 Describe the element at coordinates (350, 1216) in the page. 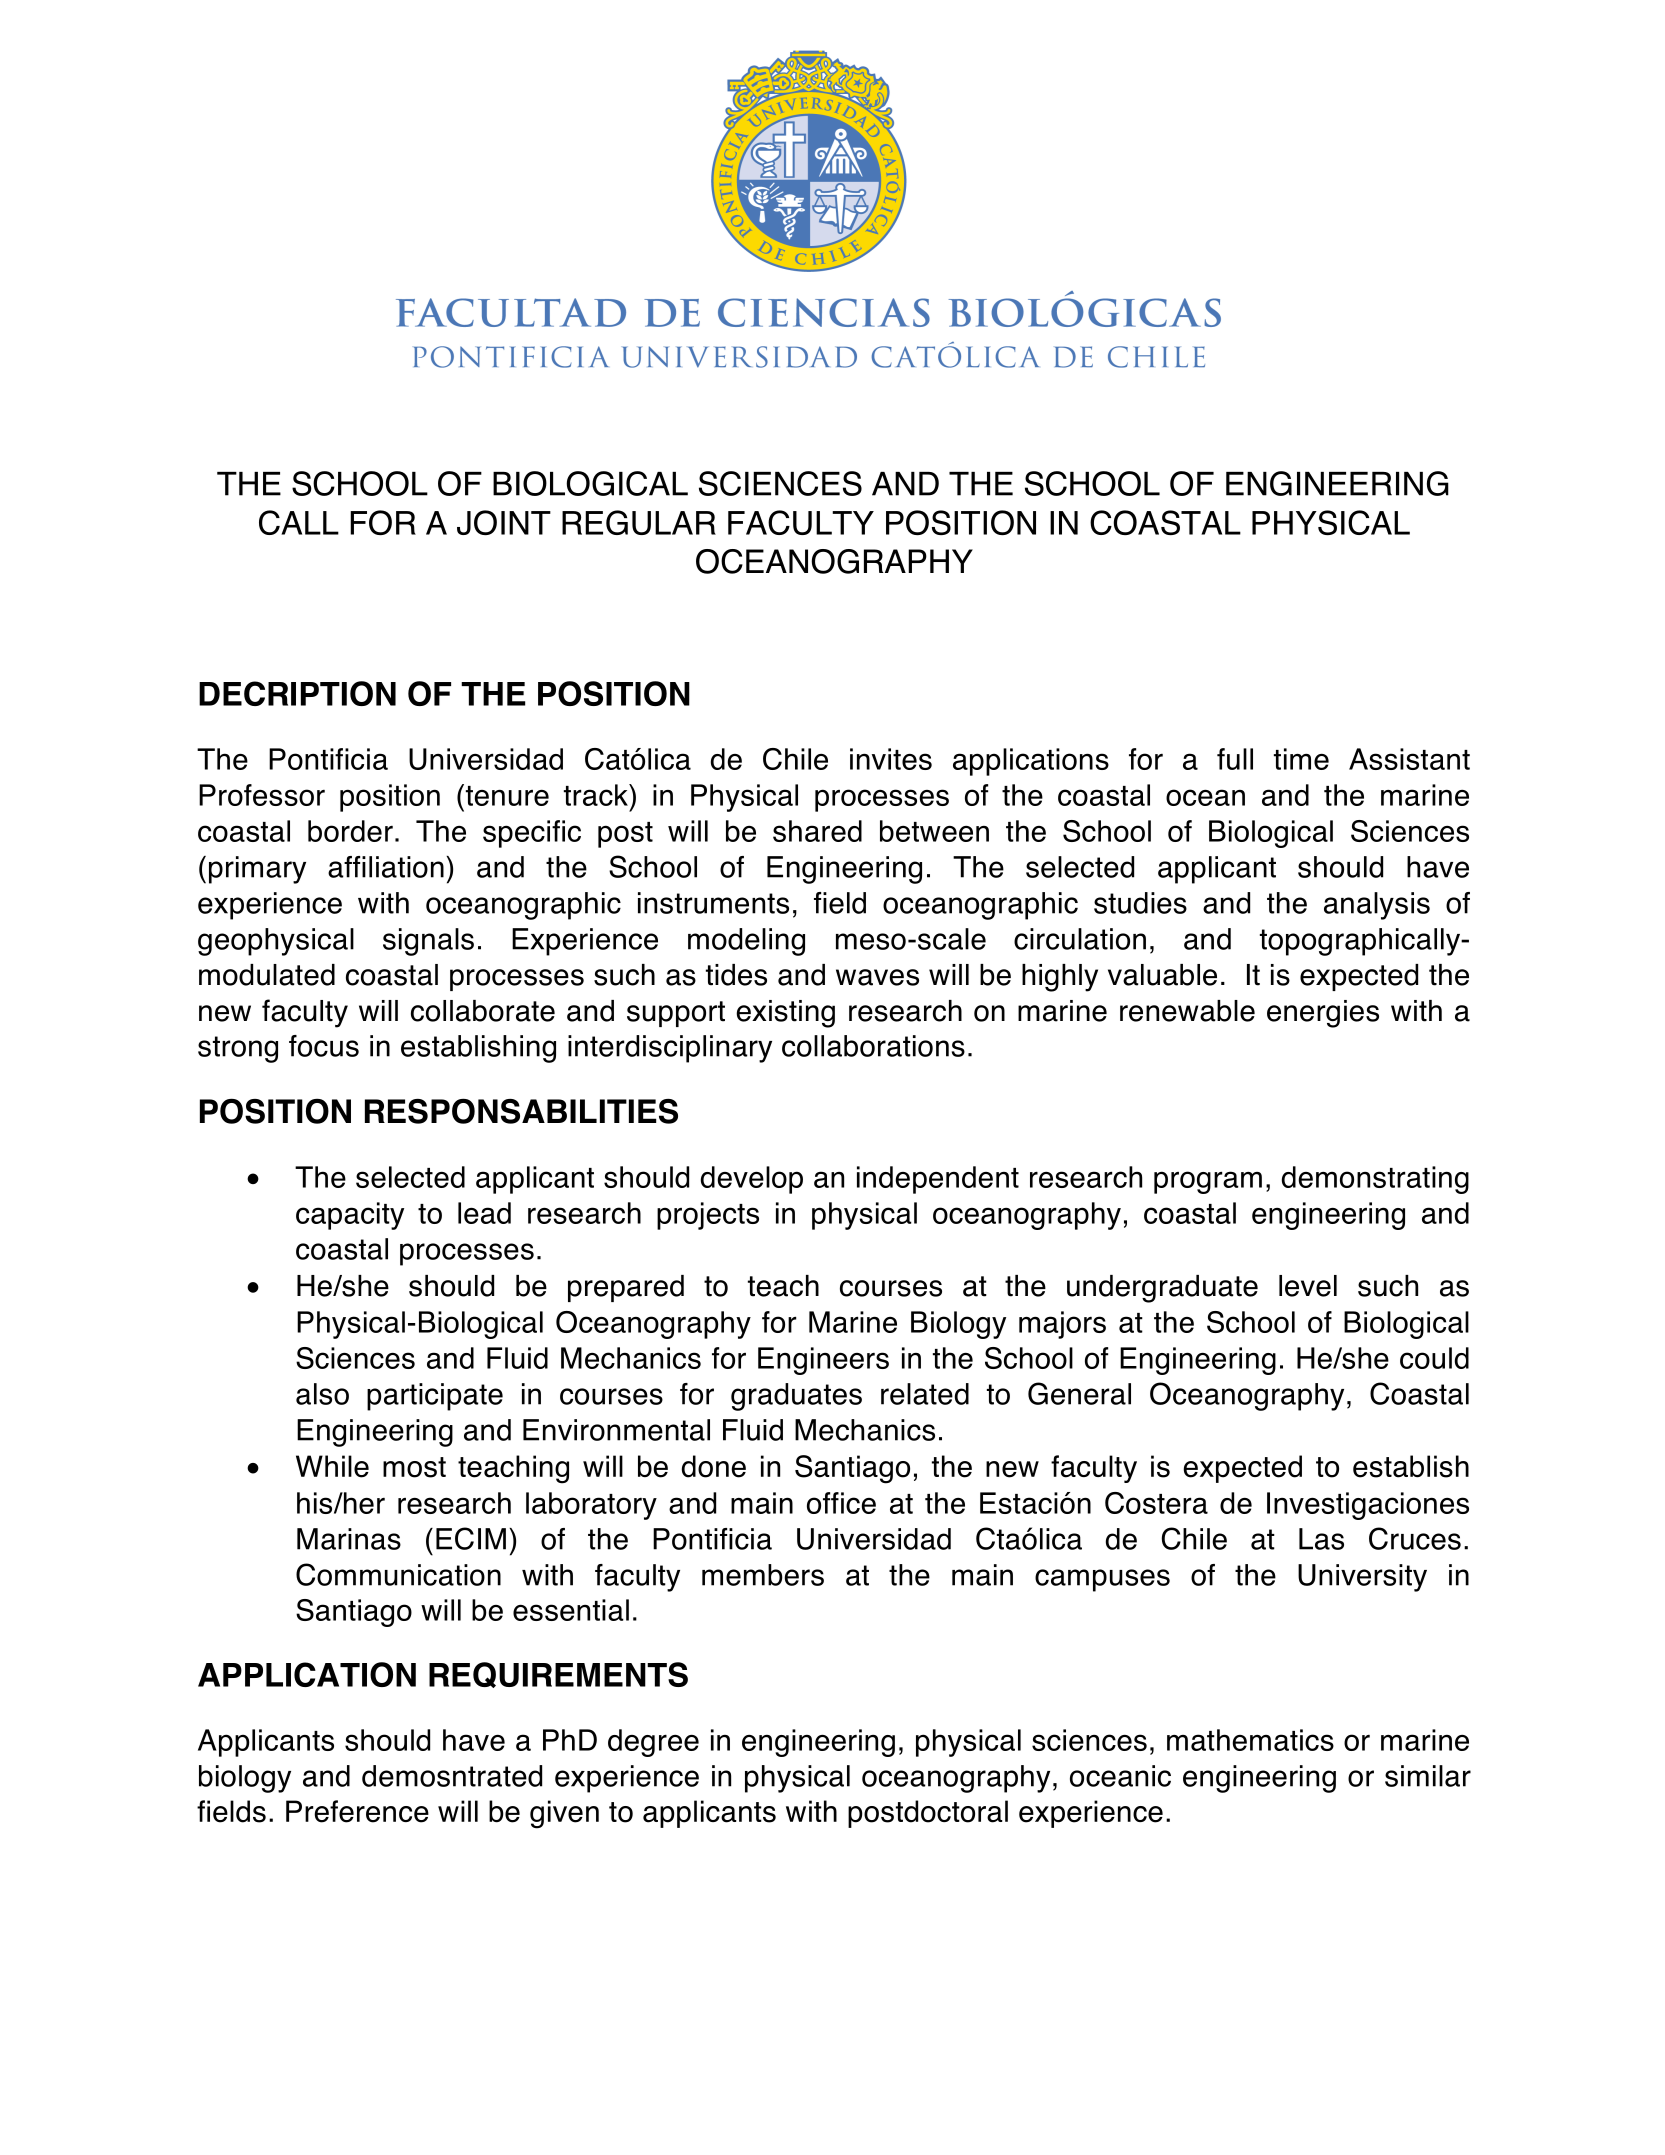

I see `capacity` at that location.
